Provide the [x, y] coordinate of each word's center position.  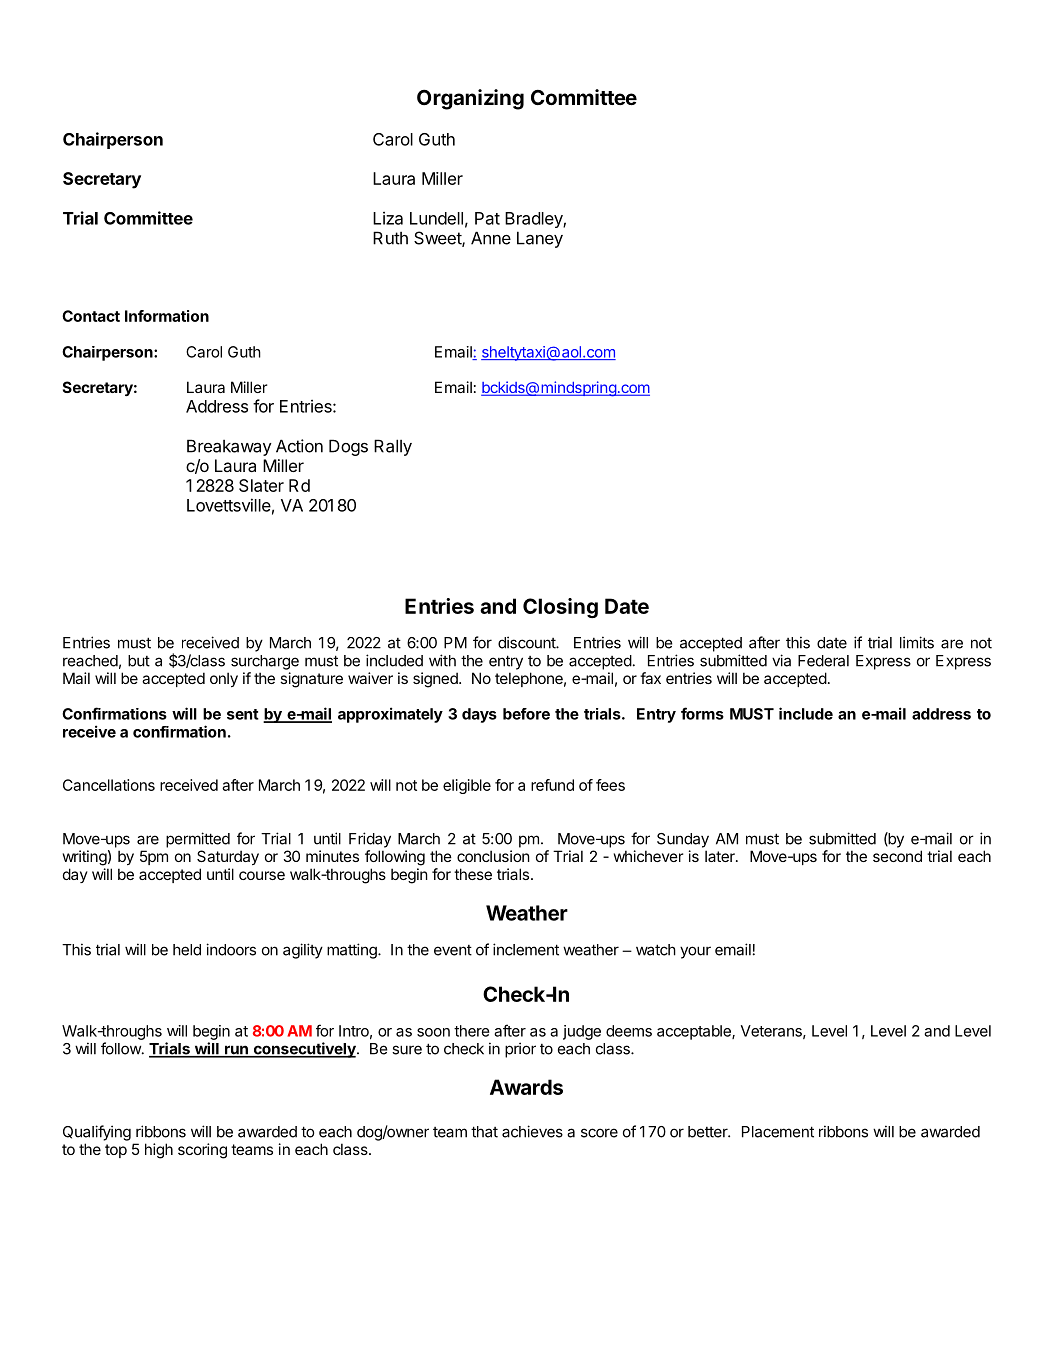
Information [167, 316]
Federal [823, 661]
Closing [560, 608]
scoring [202, 1151]
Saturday [228, 857]
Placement [778, 1132]
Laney [540, 239]
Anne [491, 238]
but [139, 661]
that [484, 1132]
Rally [393, 447]
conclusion [493, 856]
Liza [388, 218]
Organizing [470, 99]
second [897, 856]
